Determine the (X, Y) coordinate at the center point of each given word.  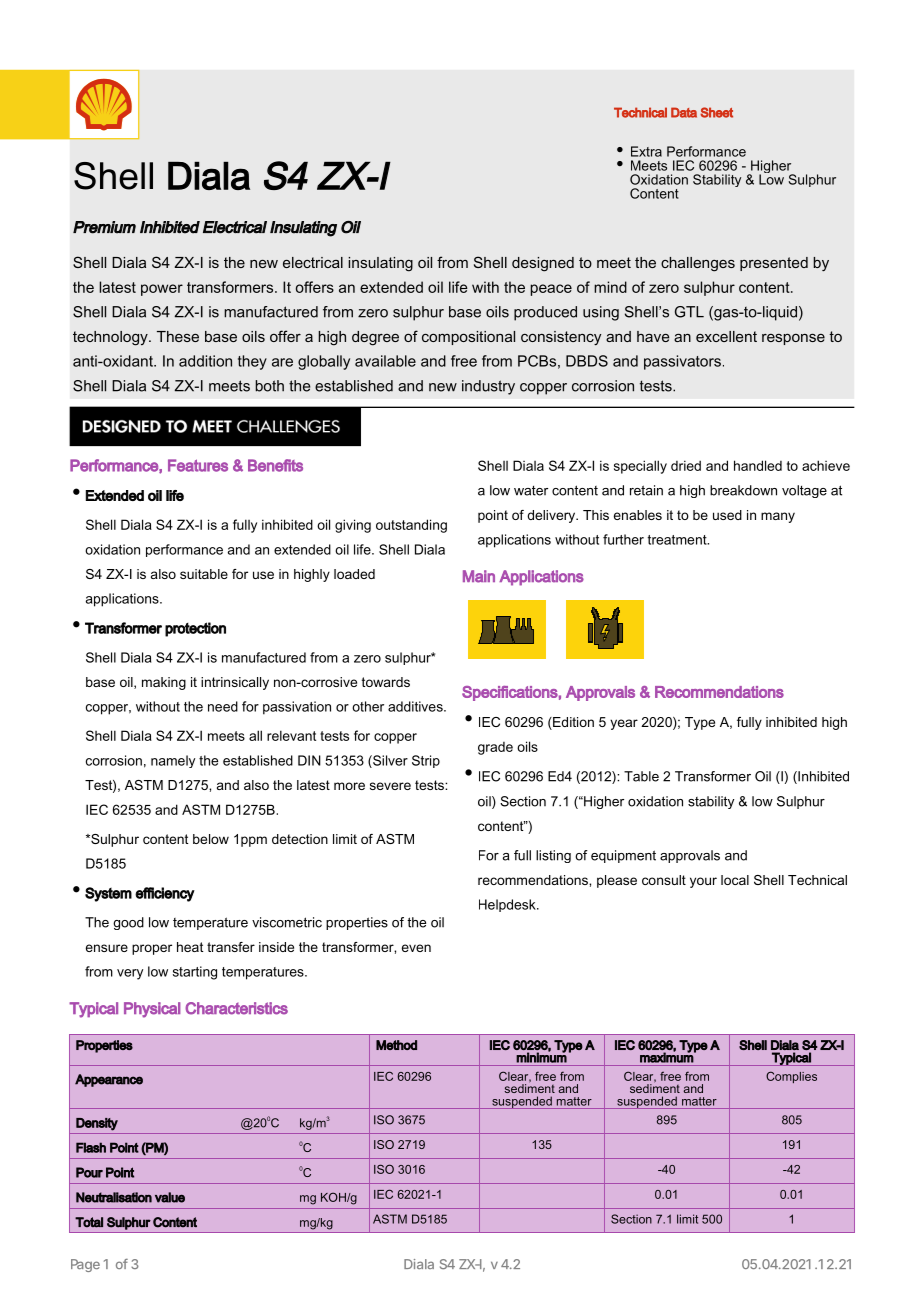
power (162, 290)
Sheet (716, 112)
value (170, 1197)
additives (416, 706)
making (164, 683)
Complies (791, 1077)
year (624, 724)
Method (396, 1045)
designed (543, 264)
